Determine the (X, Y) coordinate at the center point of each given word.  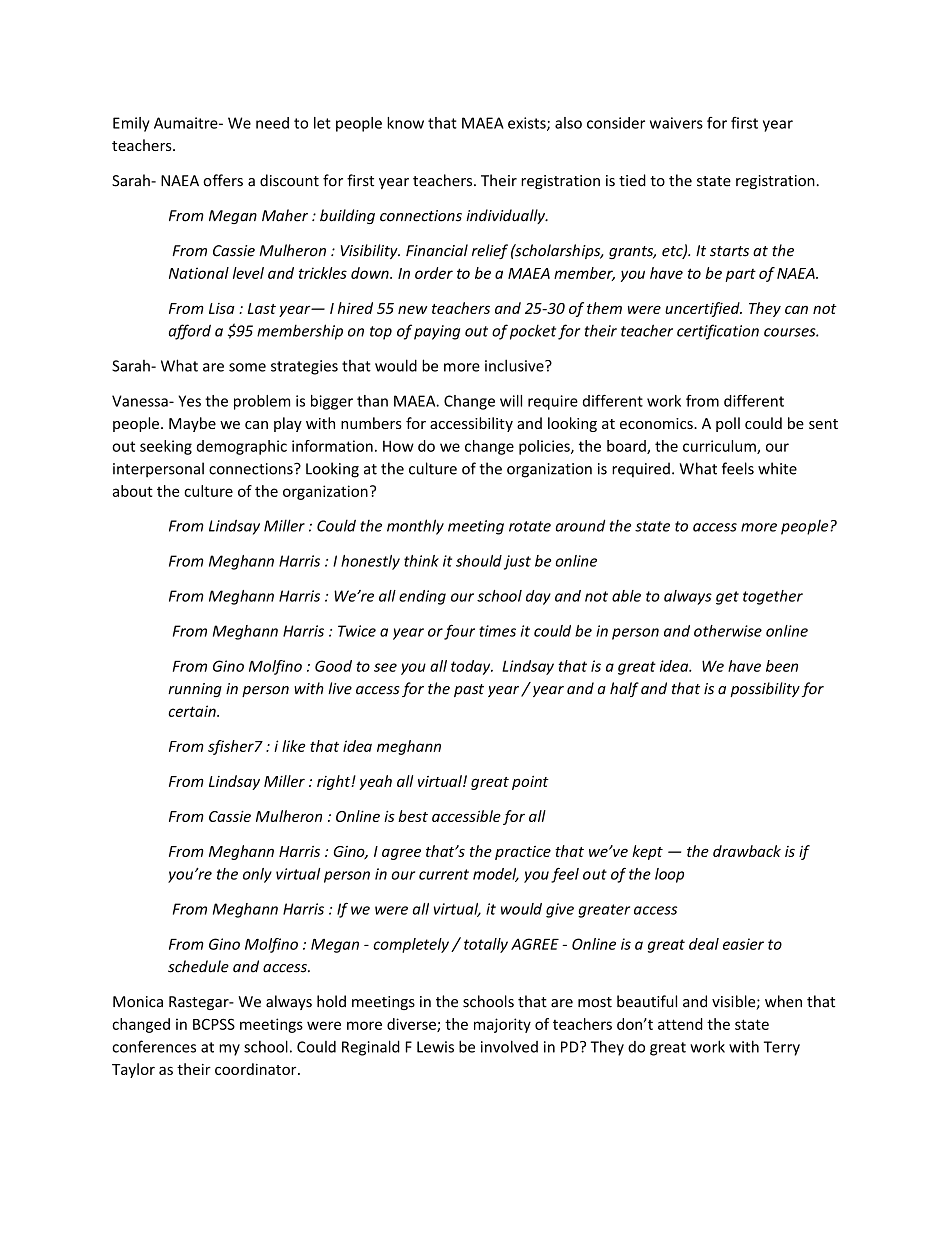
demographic (242, 447)
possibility (765, 689)
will (511, 401)
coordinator (257, 1069)
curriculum (720, 447)
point (530, 783)
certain (193, 711)
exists (528, 124)
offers (223, 180)
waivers (676, 123)
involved (509, 1046)
